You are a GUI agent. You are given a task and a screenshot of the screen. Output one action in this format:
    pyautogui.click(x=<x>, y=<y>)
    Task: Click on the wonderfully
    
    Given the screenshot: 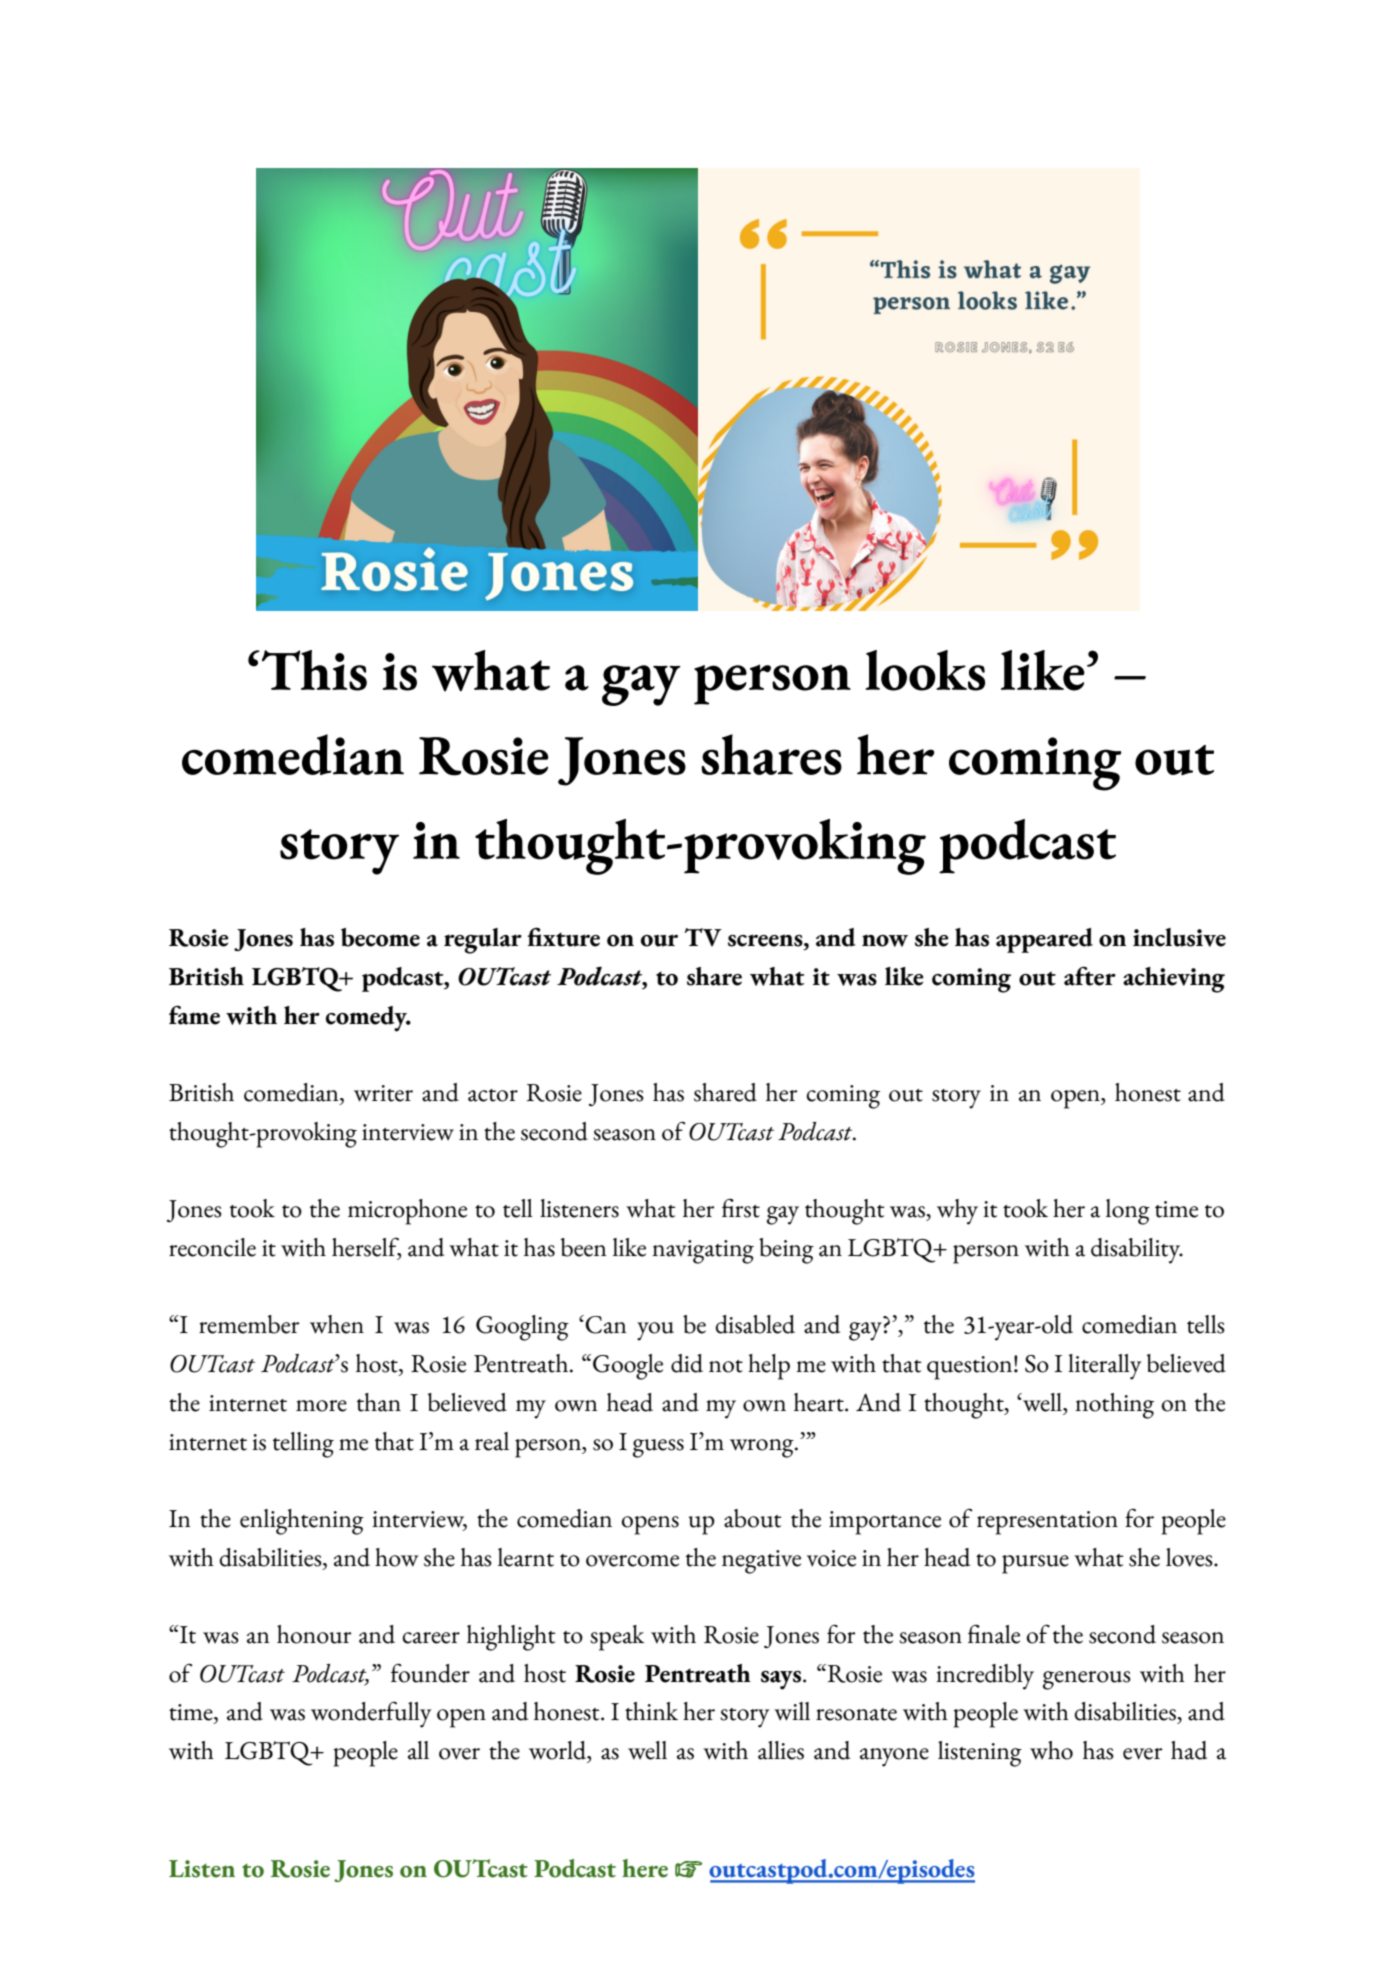 What is the action you would take?
    pyautogui.click(x=371, y=1714)
